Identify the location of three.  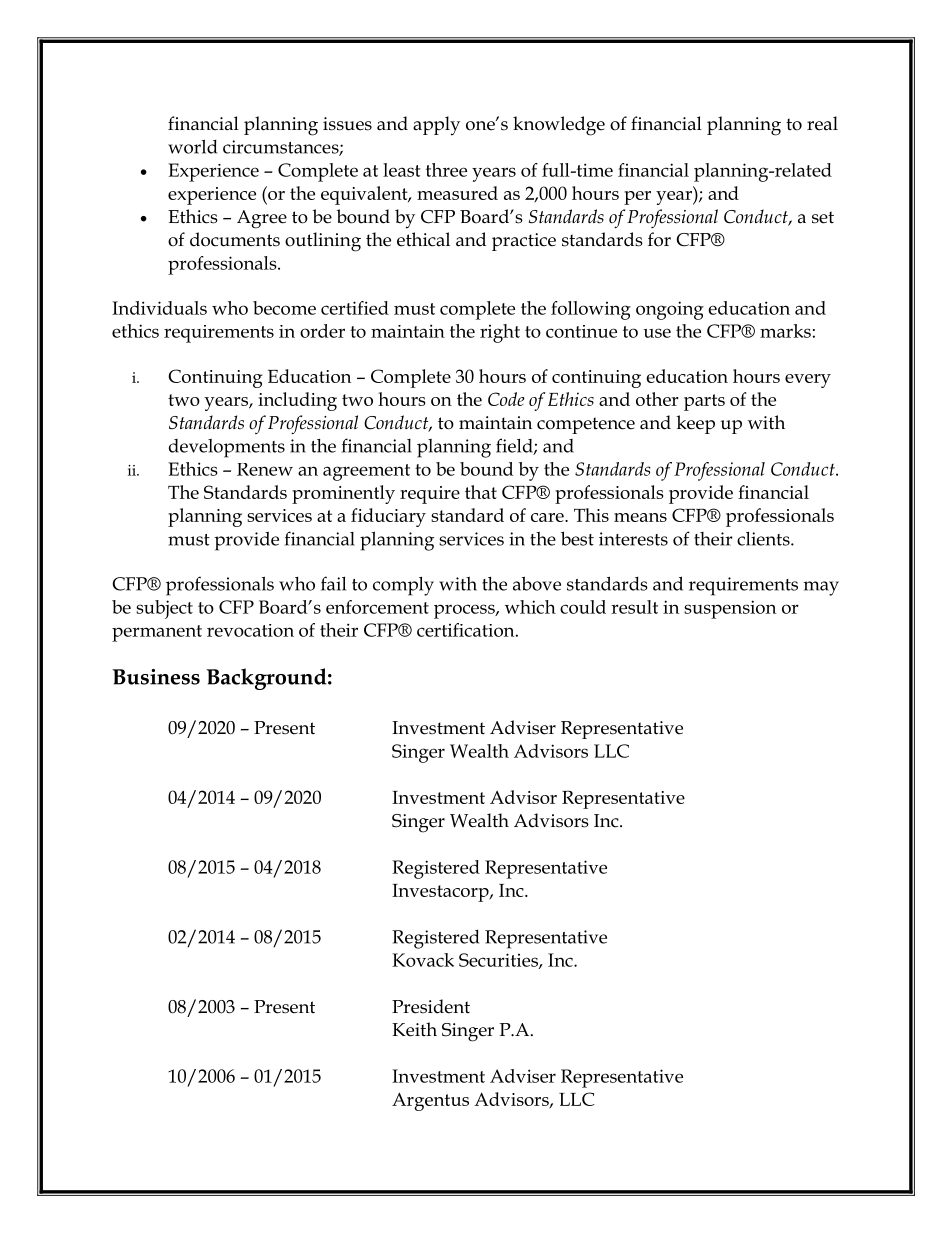
(446, 170).
